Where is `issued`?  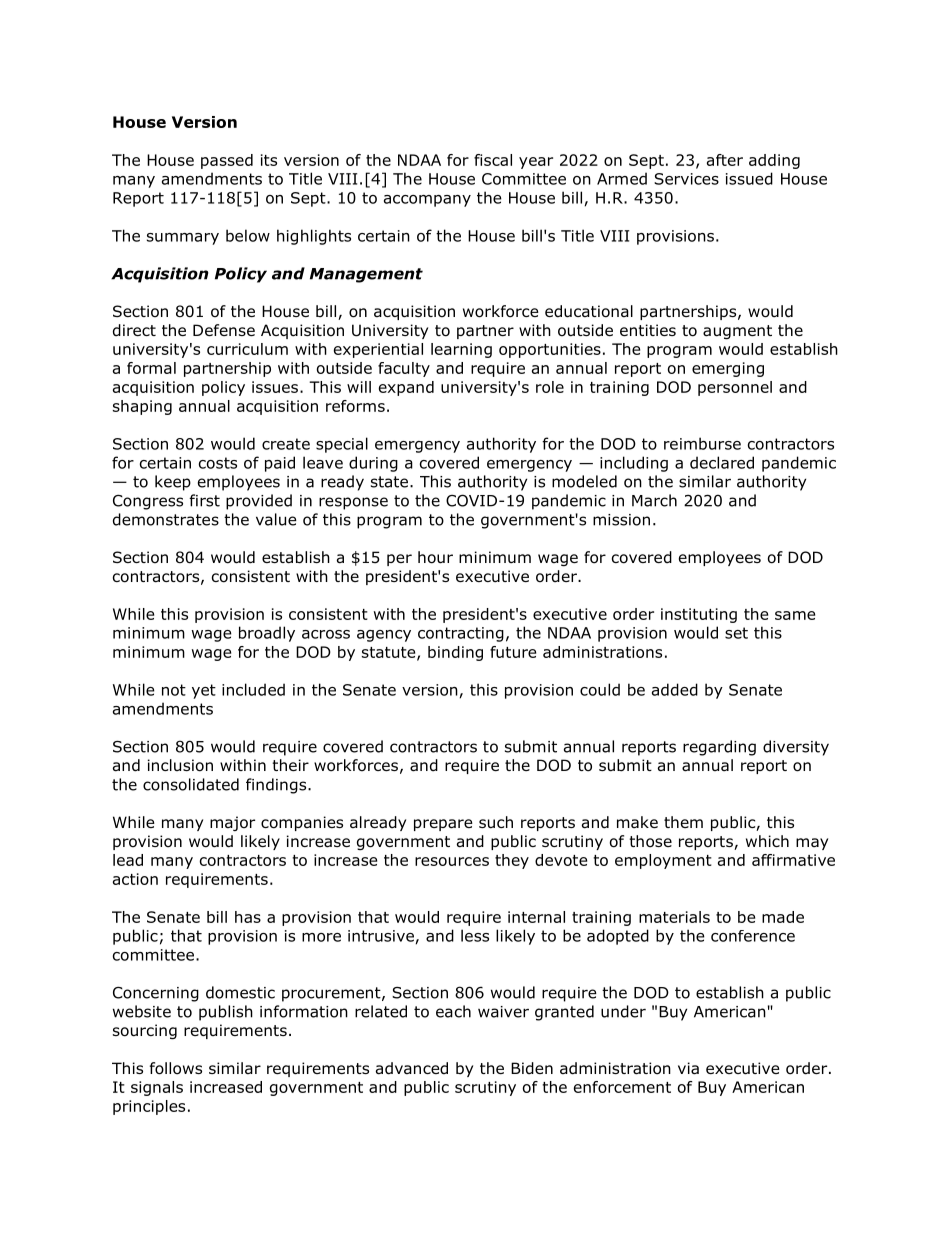 issued is located at coordinates (749, 178).
